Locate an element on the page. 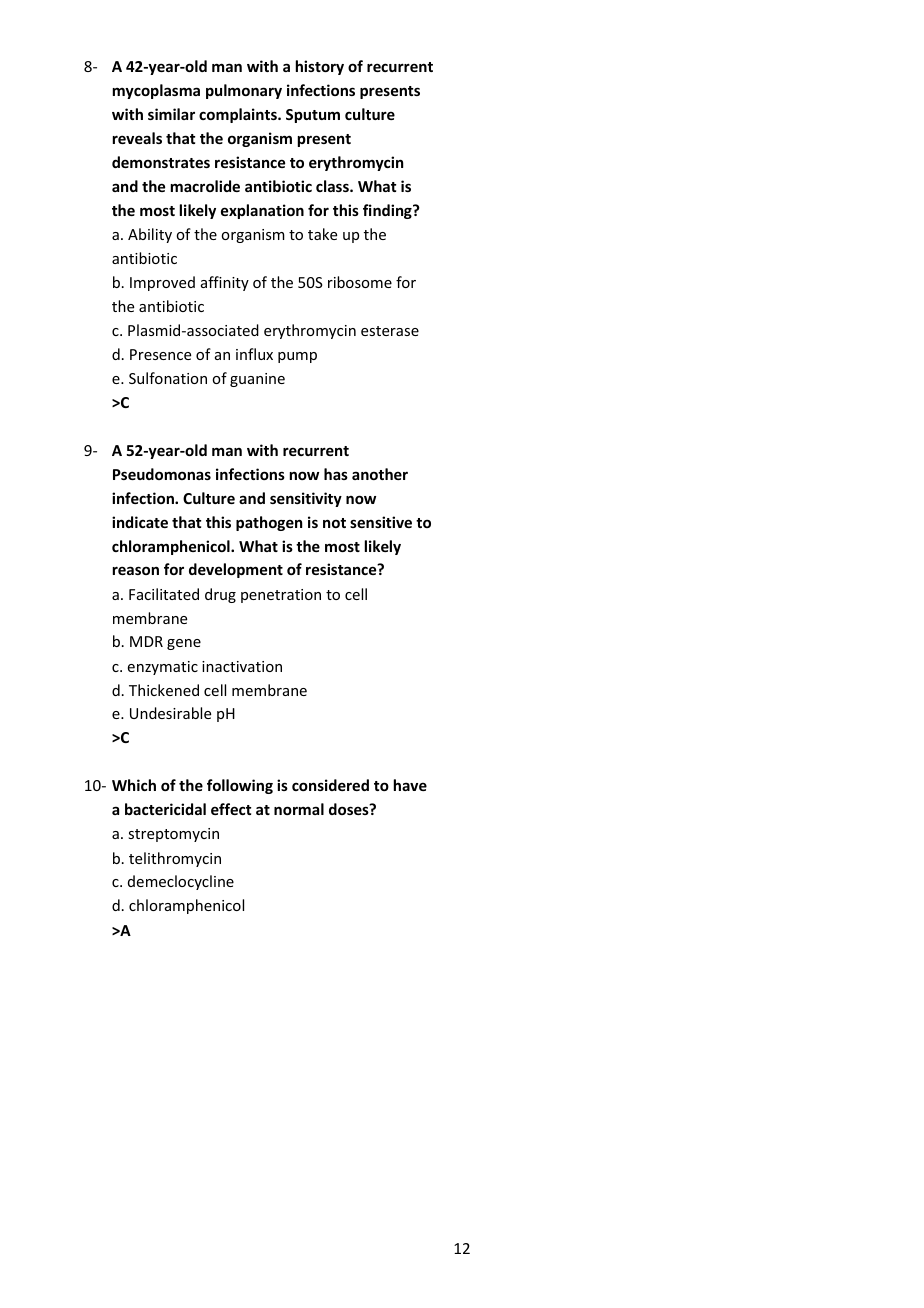 The width and height of the page is (924, 1308). bactericidal is located at coordinates (165, 809).
